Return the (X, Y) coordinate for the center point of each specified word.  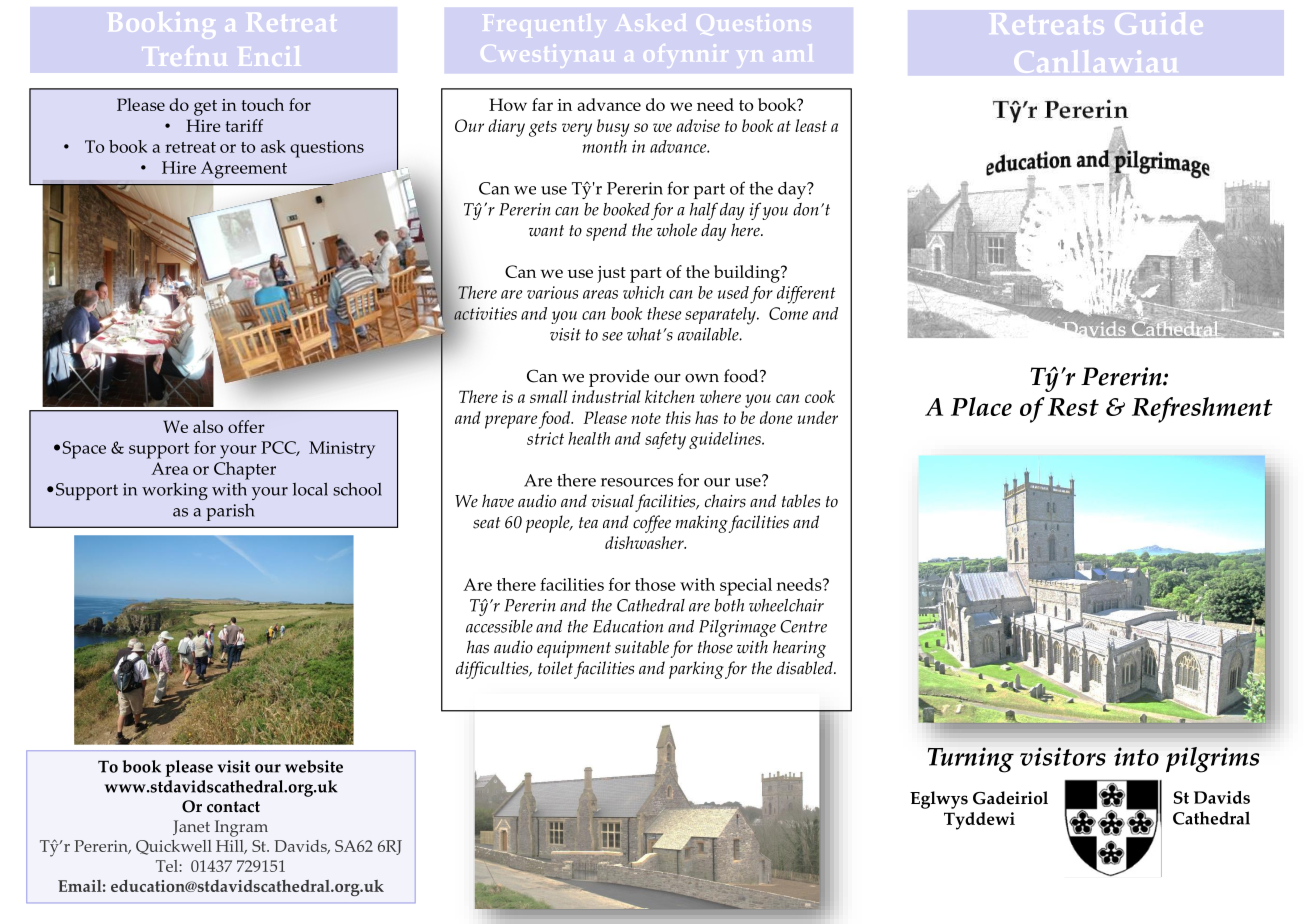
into (1136, 756)
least (811, 125)
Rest (1073, 407)
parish (230, 512)
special (746, 587)
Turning (971, 760)
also (208, 426)
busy (613, 128)
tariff (244, 125)
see (612, 336)
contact (233, 807)
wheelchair (786, 605)
